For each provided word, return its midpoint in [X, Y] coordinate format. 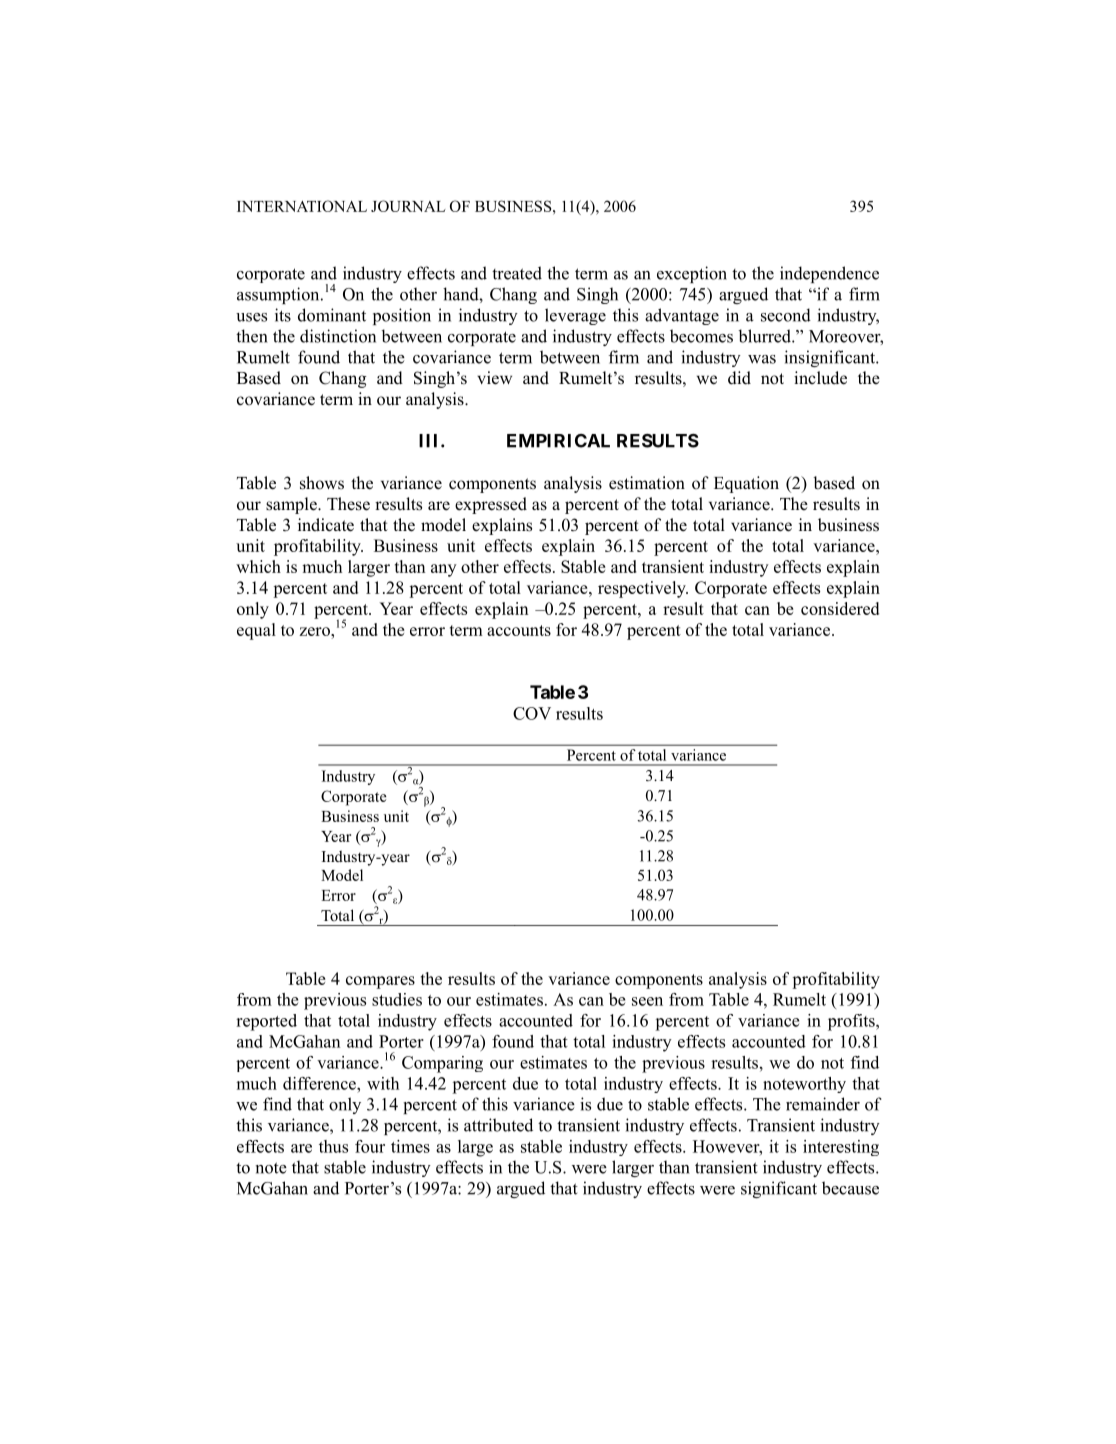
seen [647, 1001]
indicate [326, 525]
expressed [491, 505]
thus [333, 1146]
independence [829, 274]
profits [852, 1022]
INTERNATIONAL [302, 206]
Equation [746, 484]
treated [517, 273]
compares [380, 982]
